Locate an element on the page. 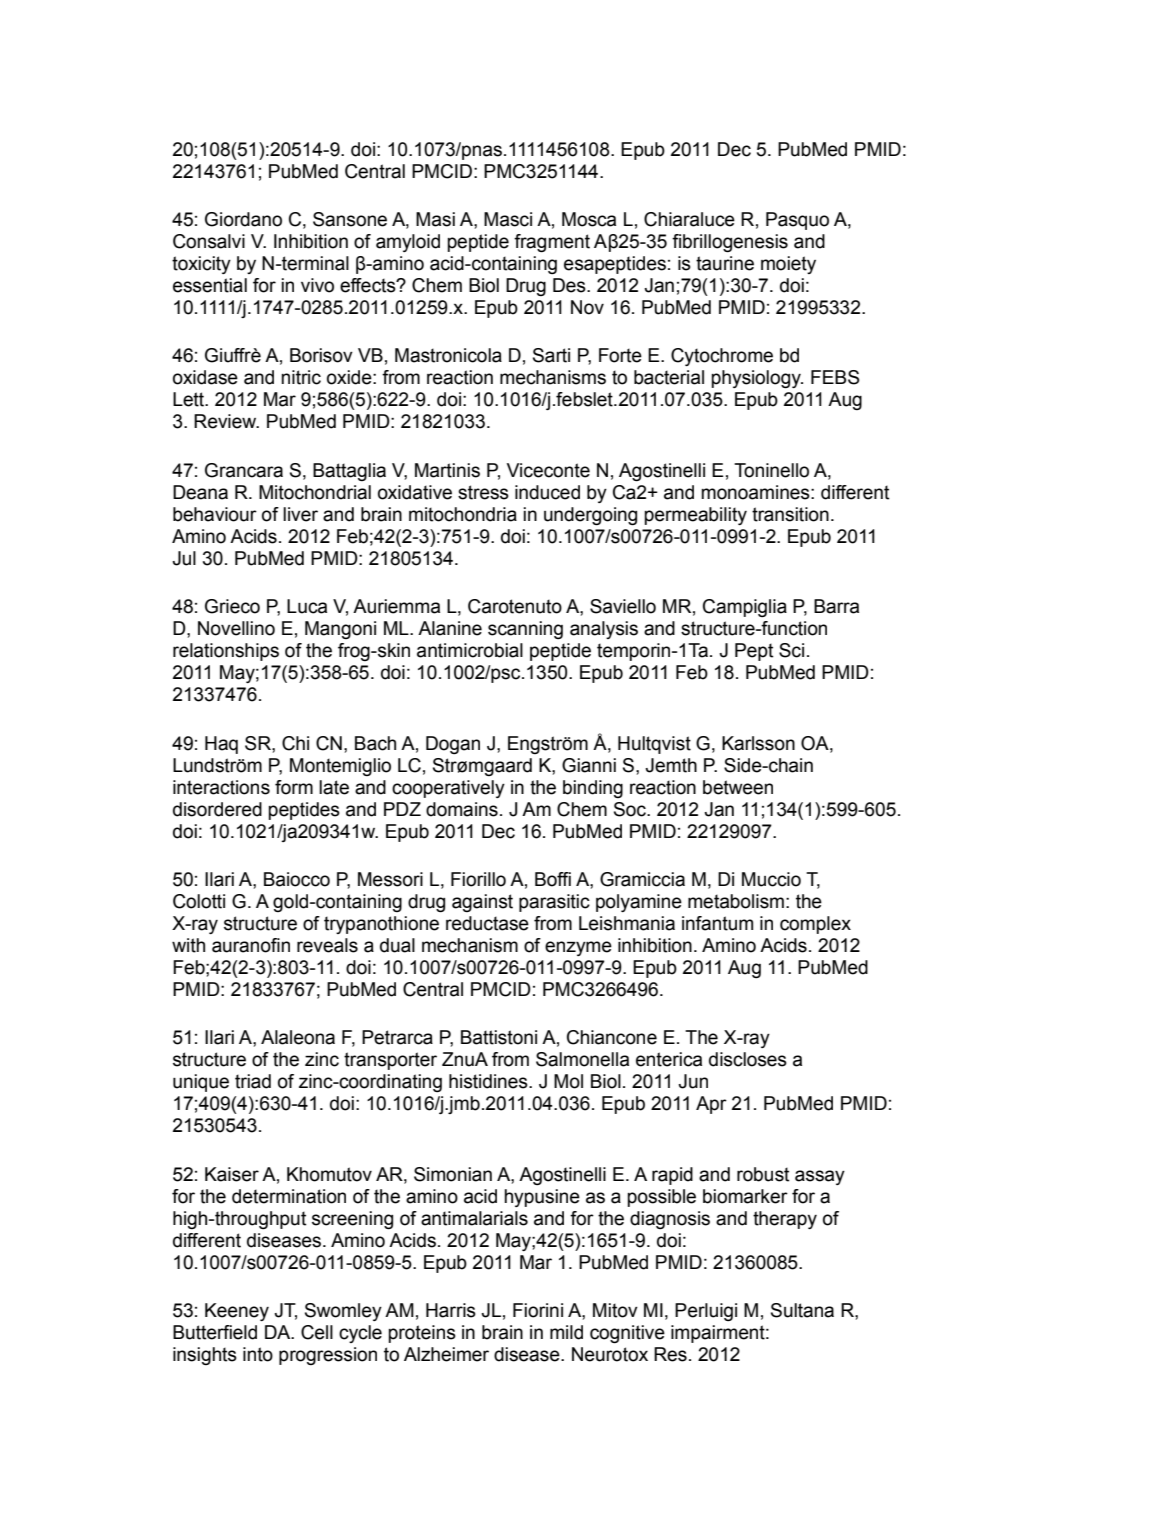  against is located at coordinates (482, 903).
